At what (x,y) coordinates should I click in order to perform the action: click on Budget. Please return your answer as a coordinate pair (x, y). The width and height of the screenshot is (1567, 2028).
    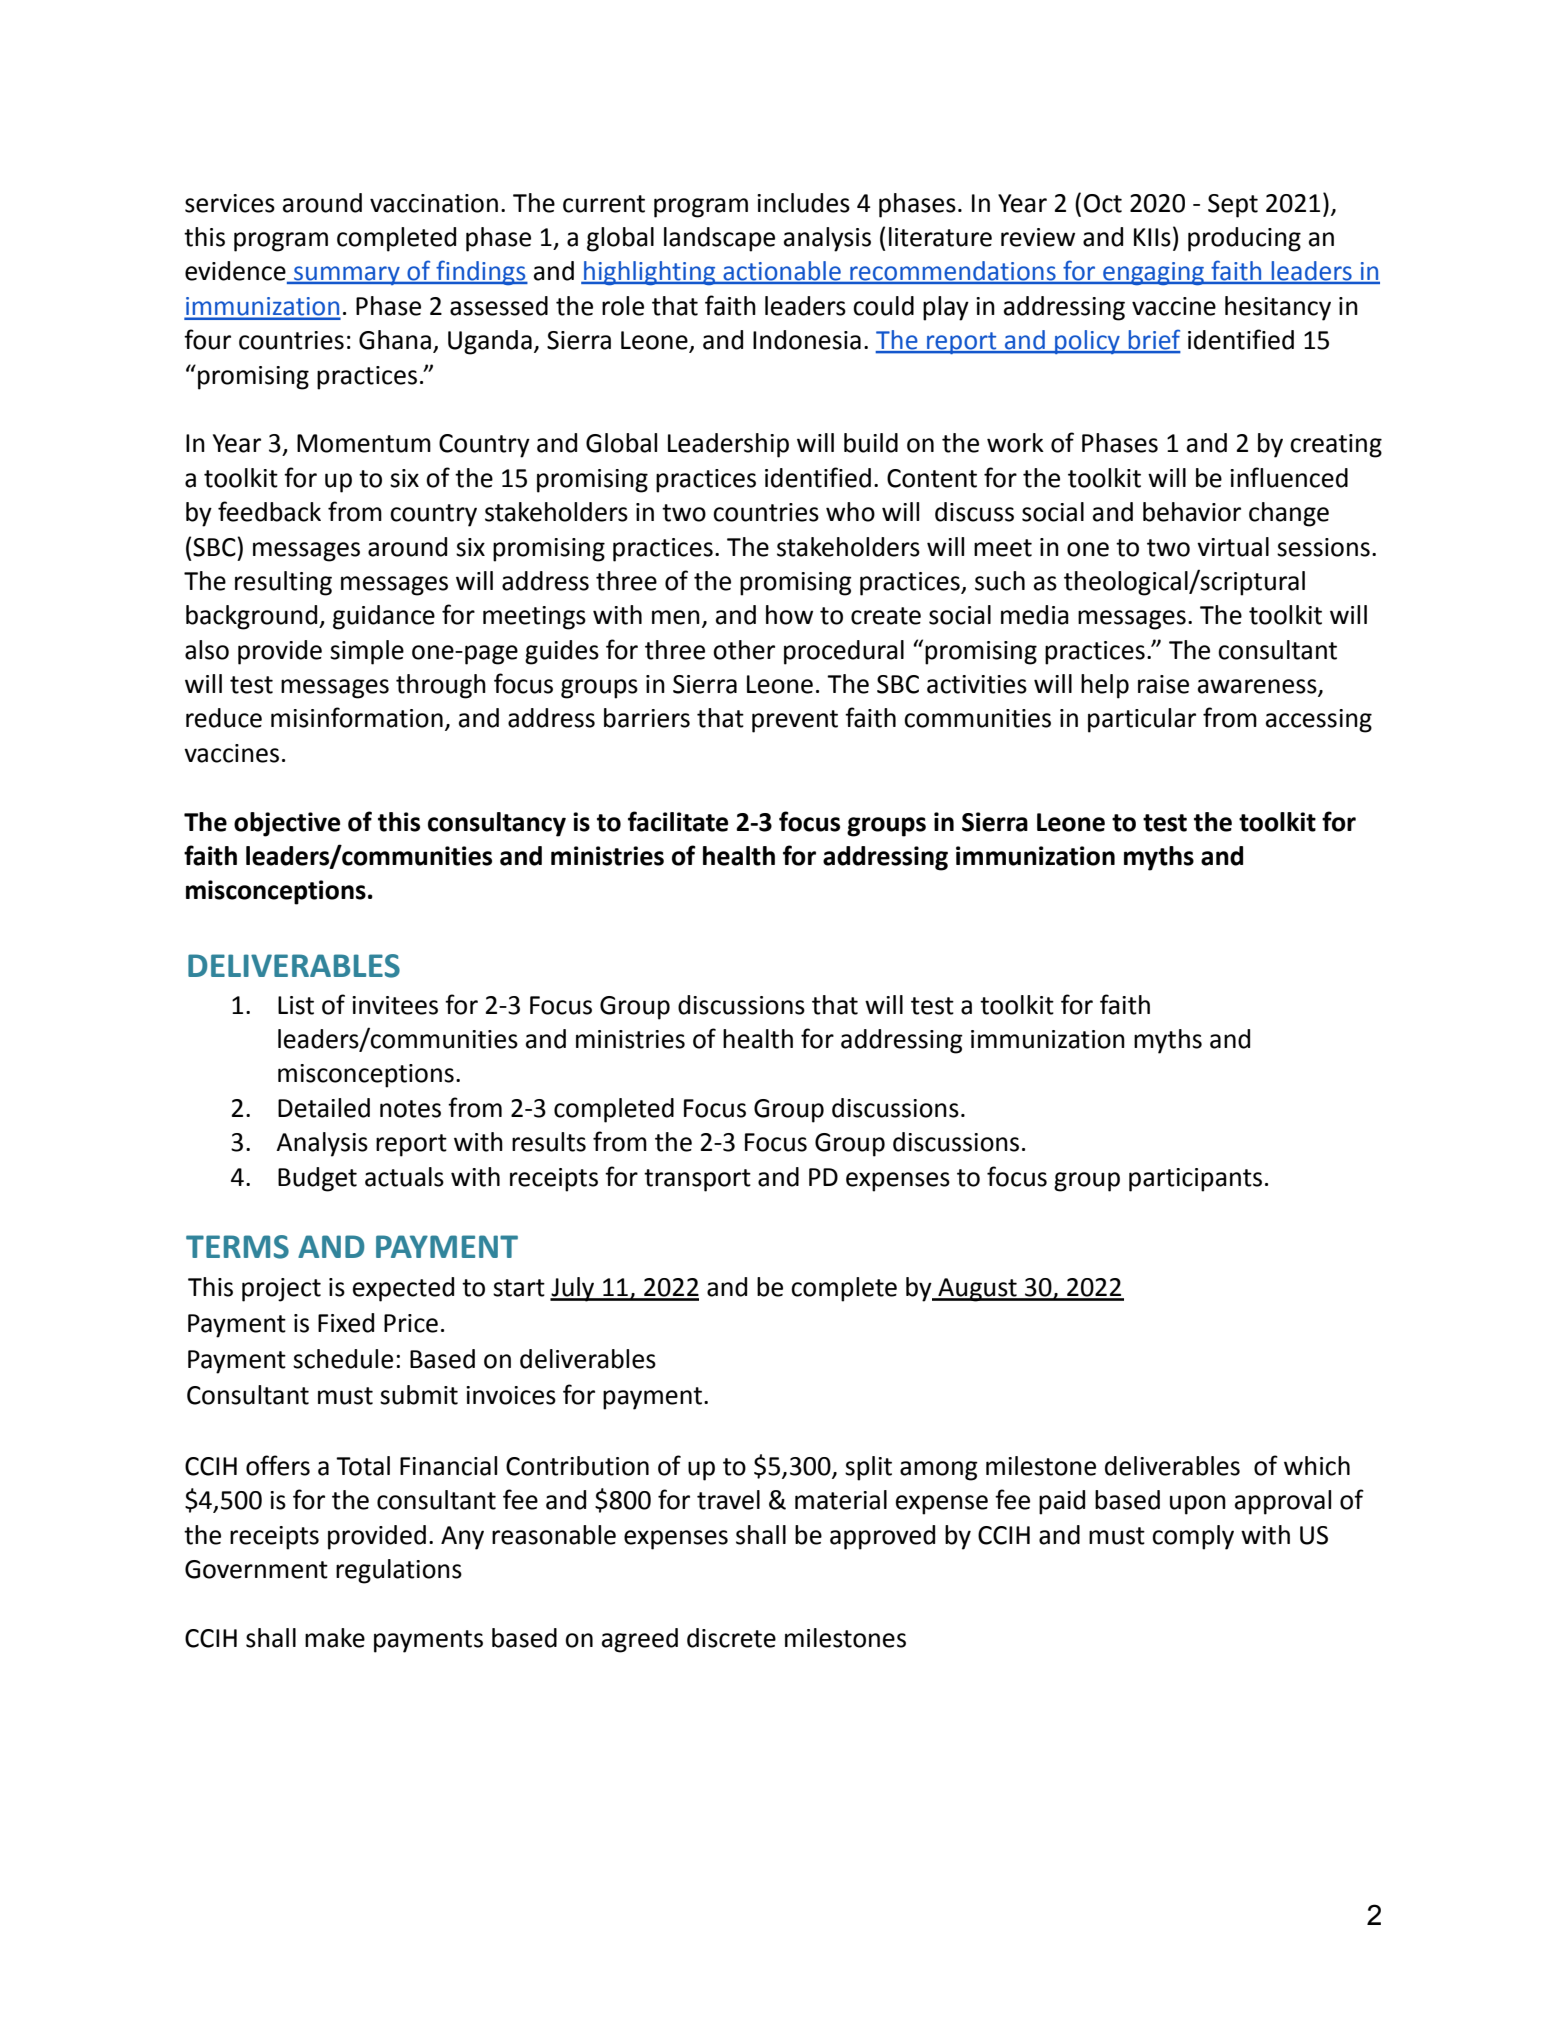
    Looking at the image, I should click on (317, 1179).
